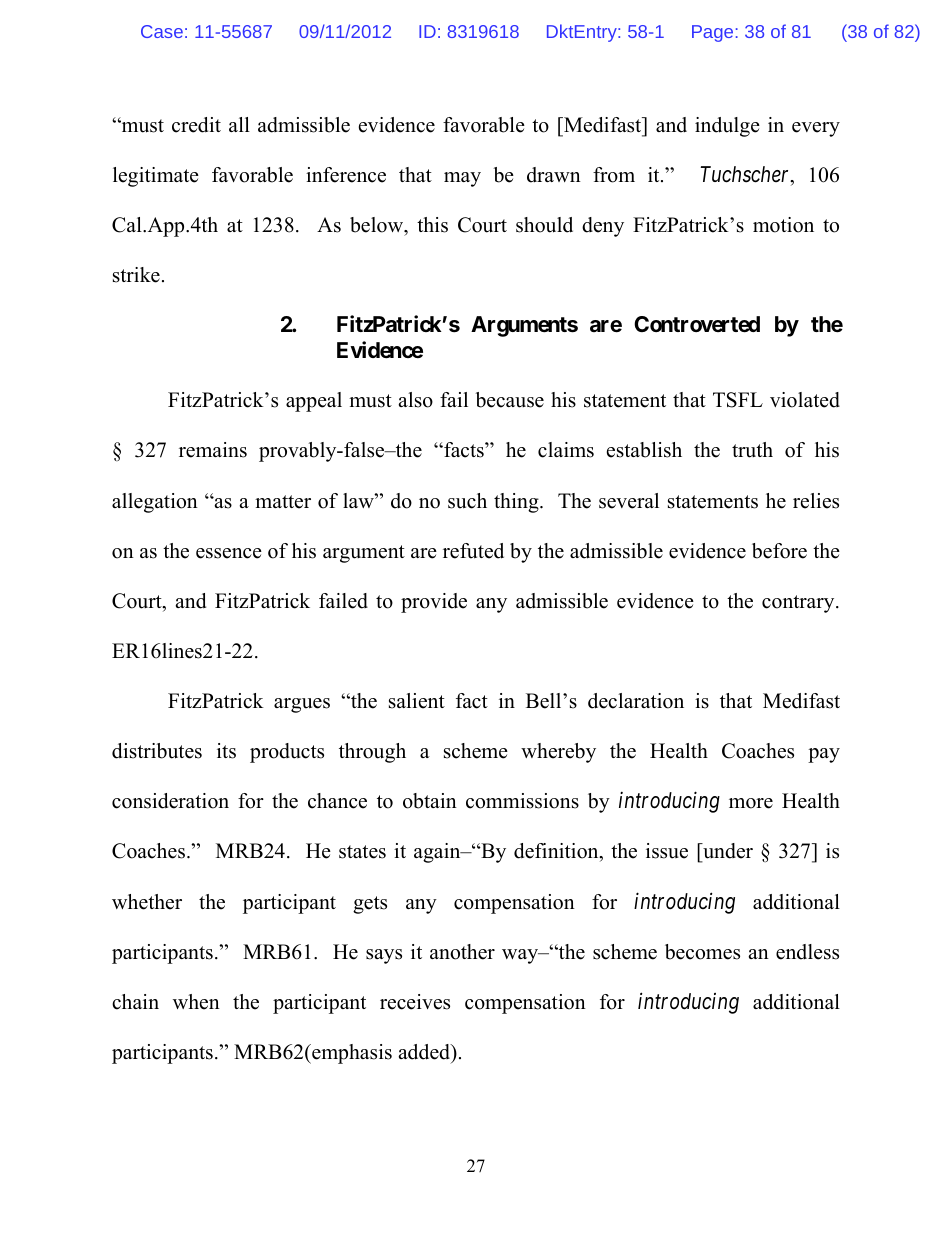 This document has width=952, height=1233. I want to click on added, so click(425, 1053).
